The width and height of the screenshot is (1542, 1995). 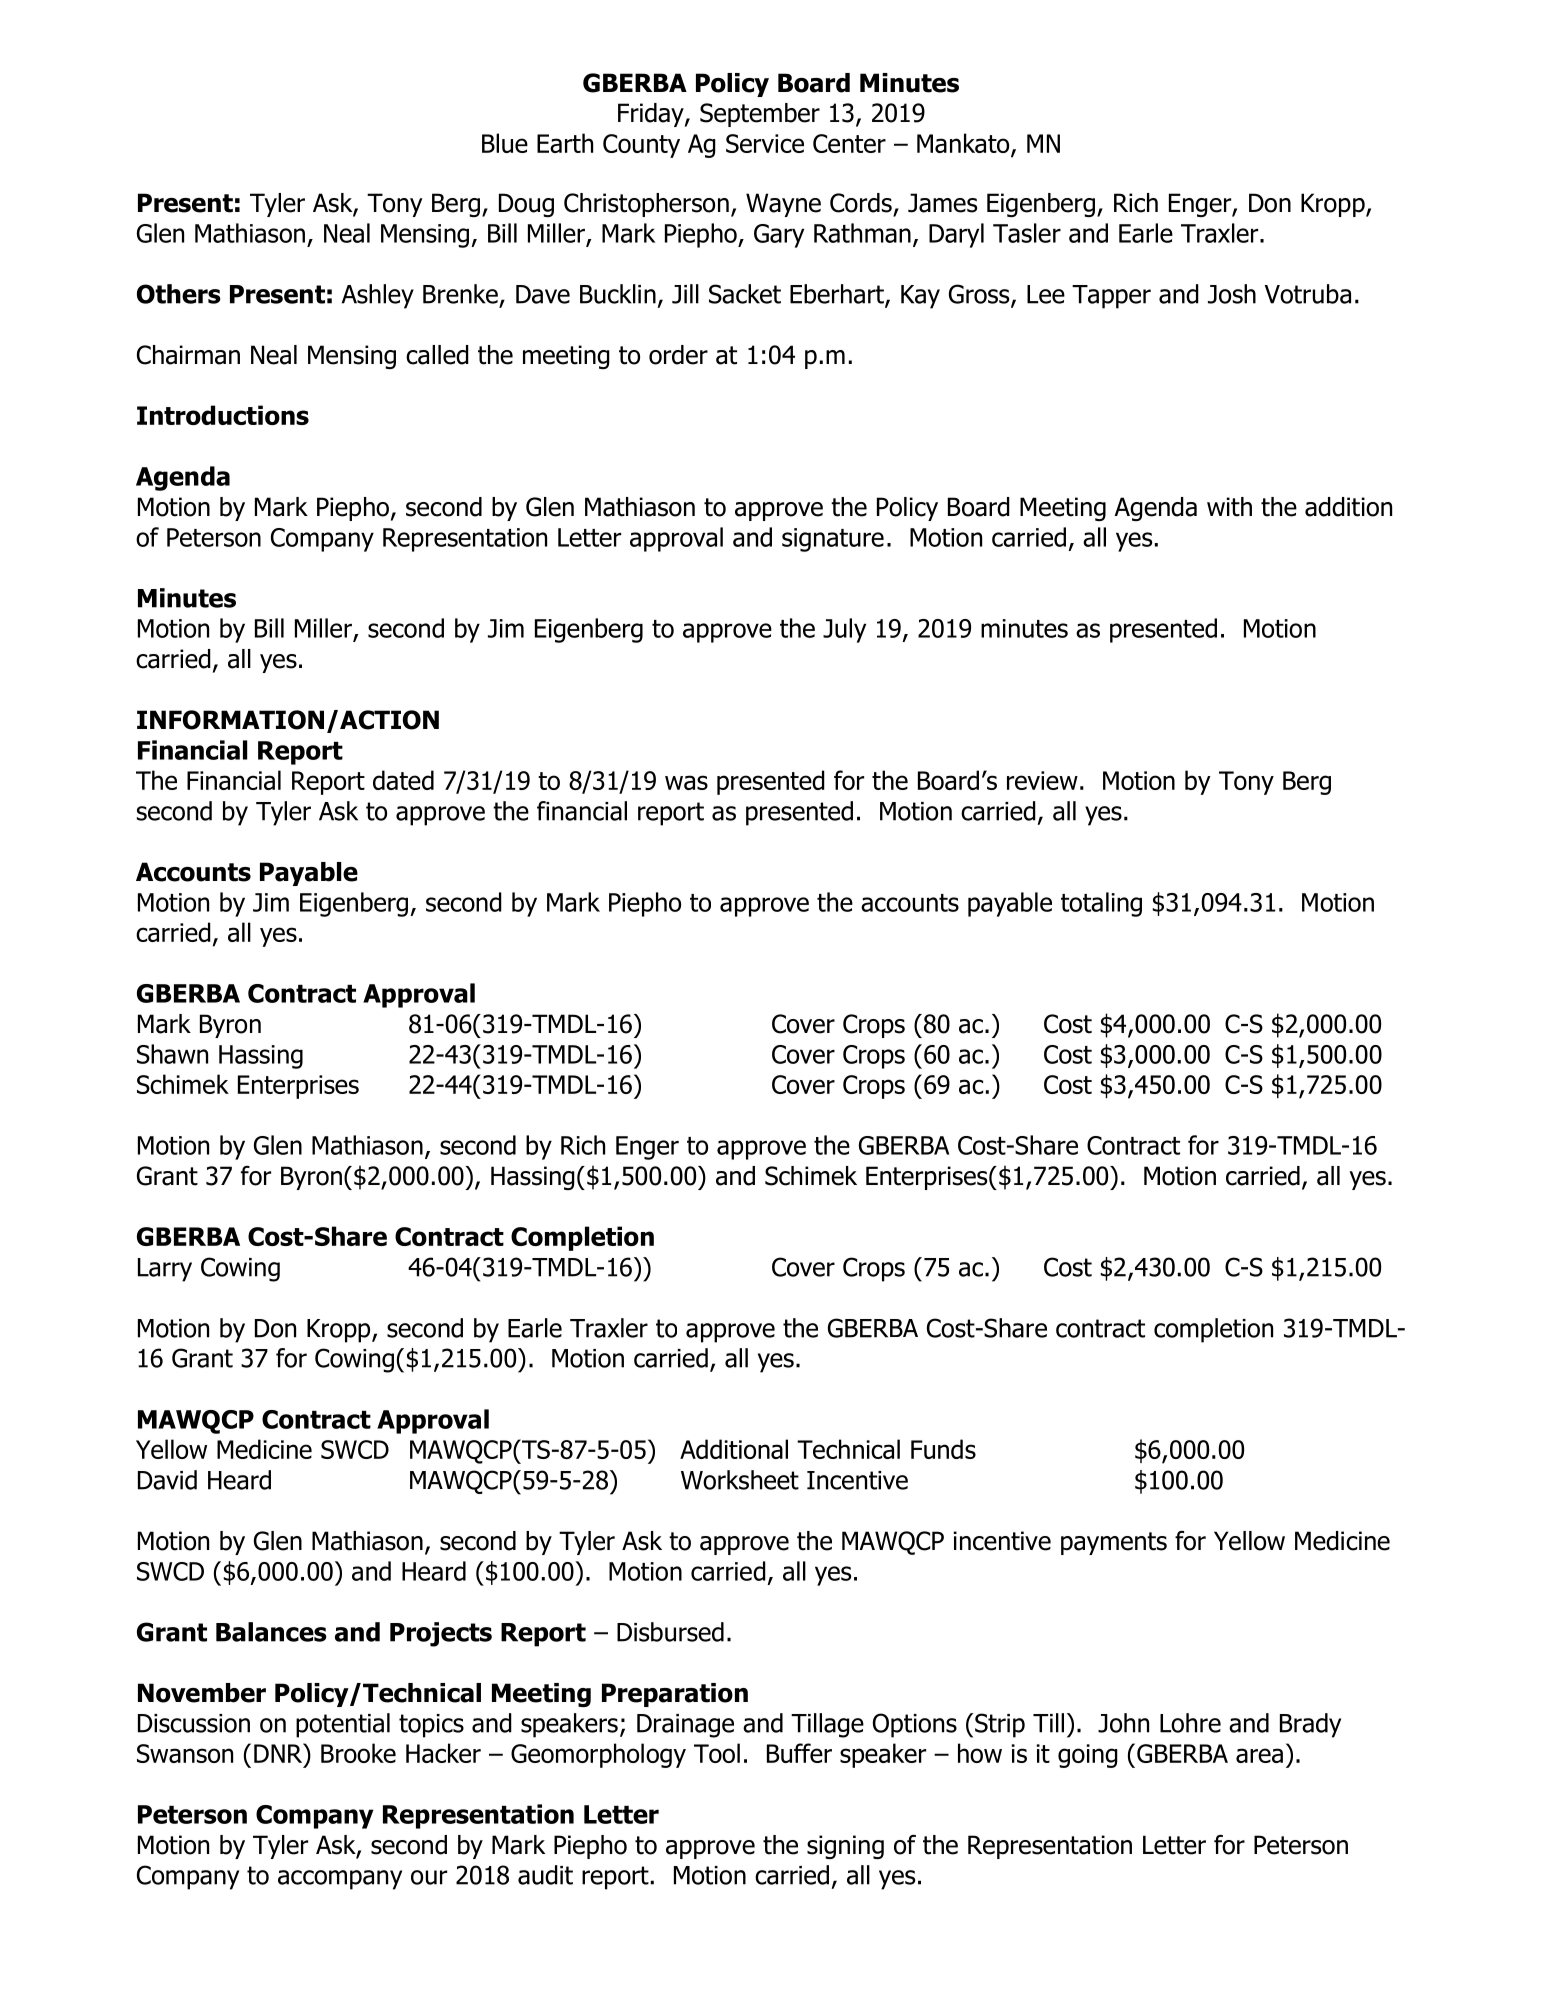 I want to click on Ashley, so click(x=378, y=296).
